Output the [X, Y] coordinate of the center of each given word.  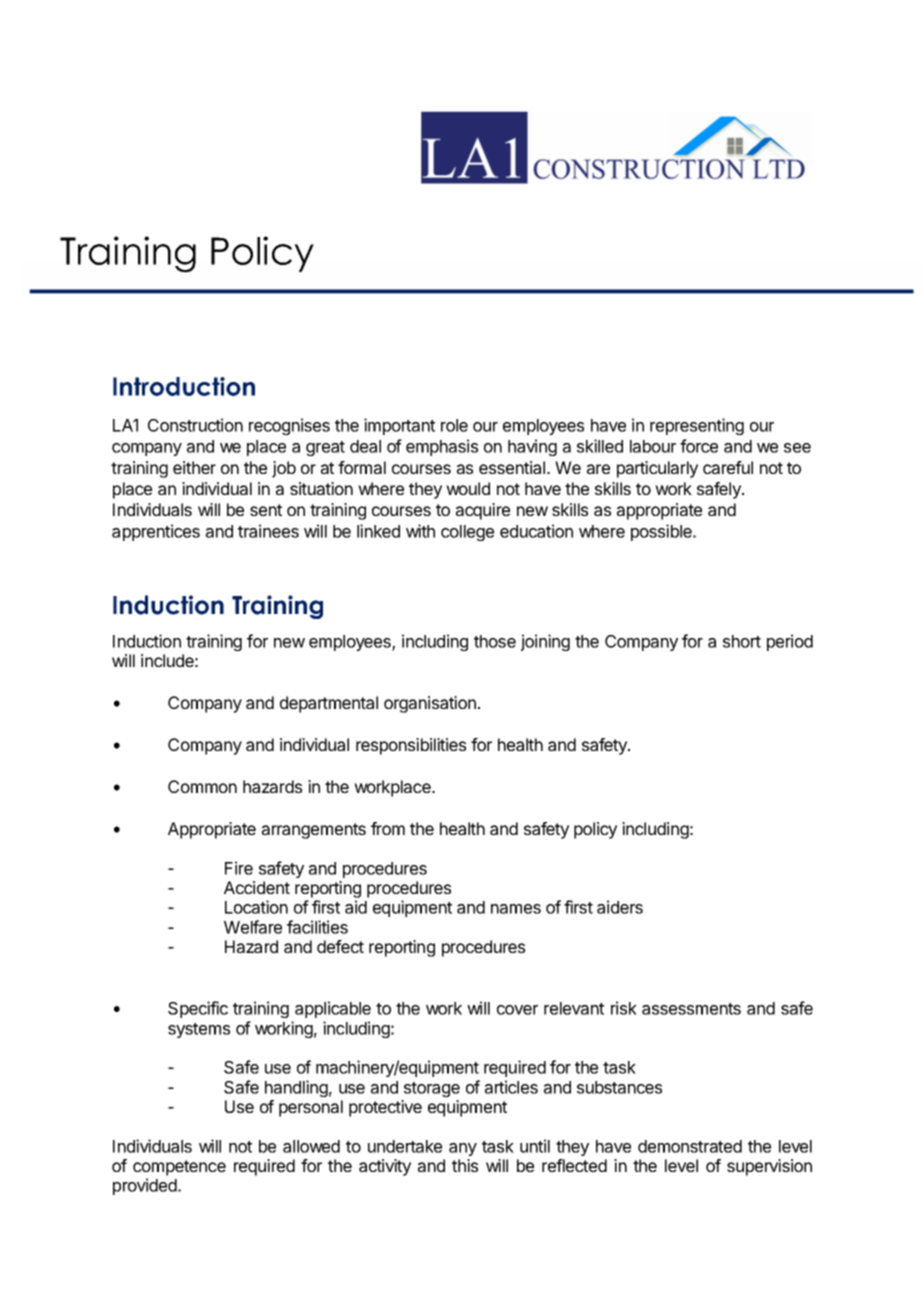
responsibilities [411, 746]
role [454, 425]
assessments [691, 1009]
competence [179, 1168]
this [465, 1165]
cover [517, 1010]
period [790, 642]
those [495, 641]
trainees [268, 531]
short [742, 641]
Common [202, 786]
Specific [198, 1009]
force [699, 446]
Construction [195, 425]
